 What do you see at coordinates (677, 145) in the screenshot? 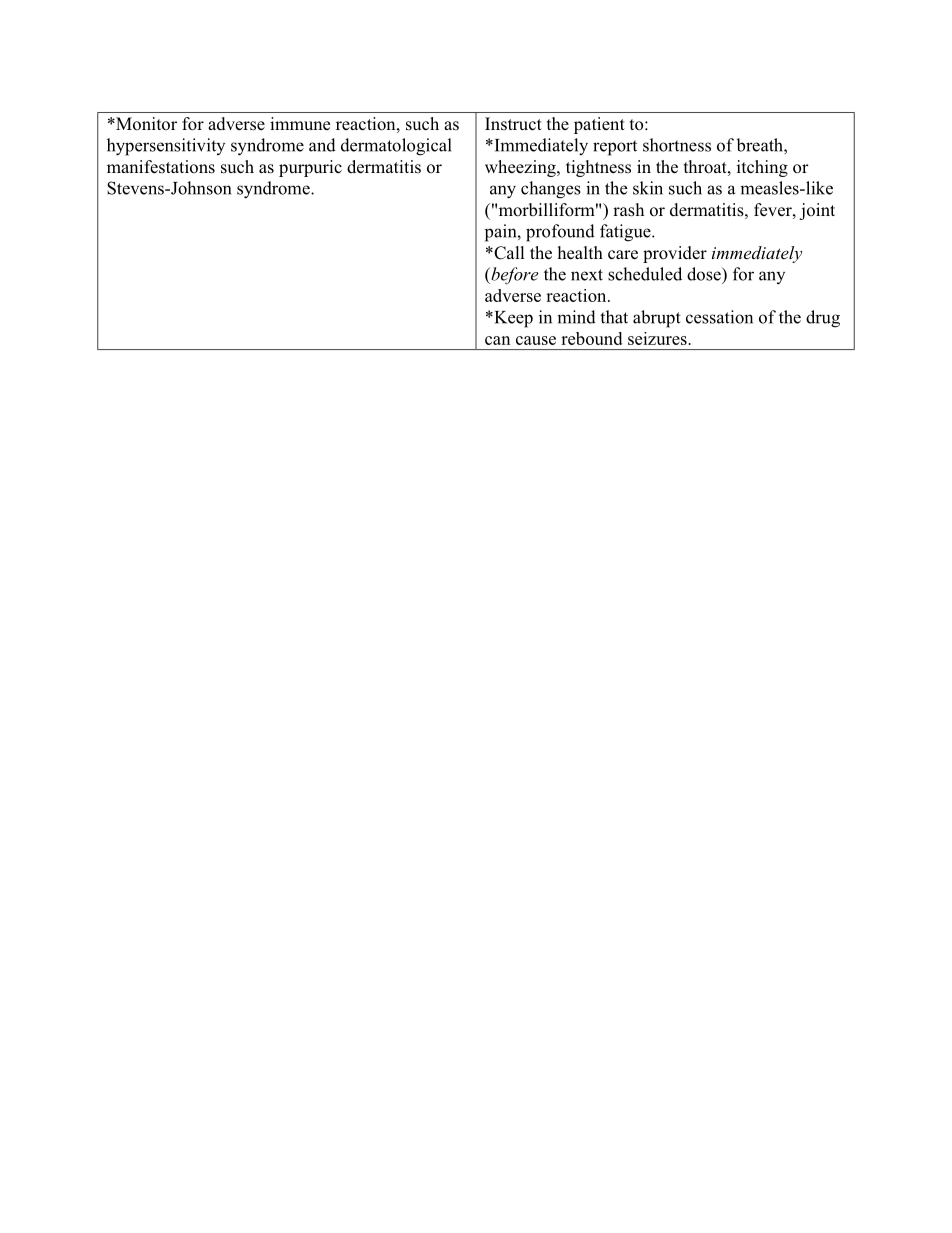
I see `shortness` at bounding box center [677, 145].
